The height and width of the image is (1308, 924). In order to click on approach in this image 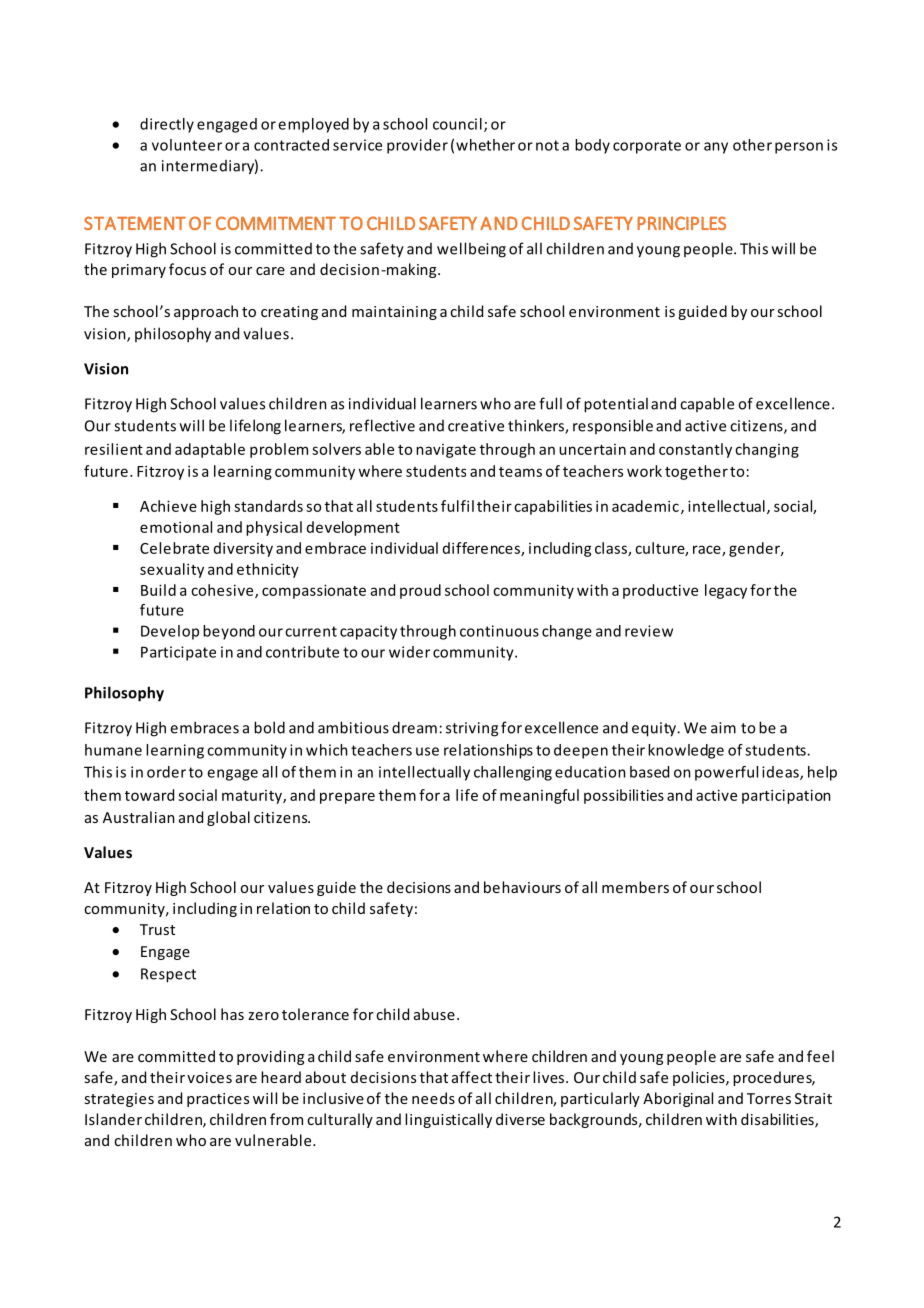, I will do `click(206, 312)`.
